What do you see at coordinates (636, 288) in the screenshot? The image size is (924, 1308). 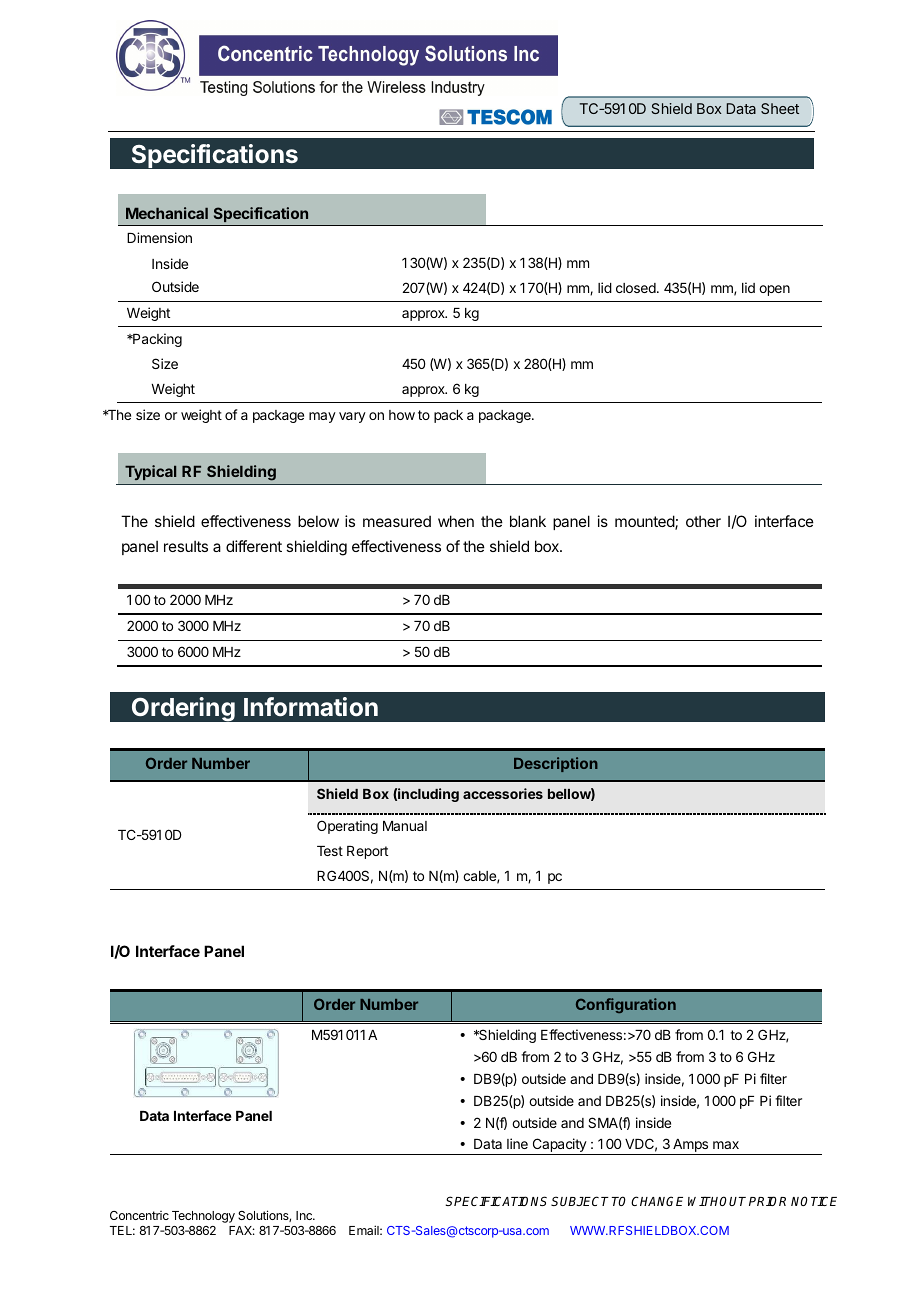 I see `closed` at bounding box center [636, 288].
